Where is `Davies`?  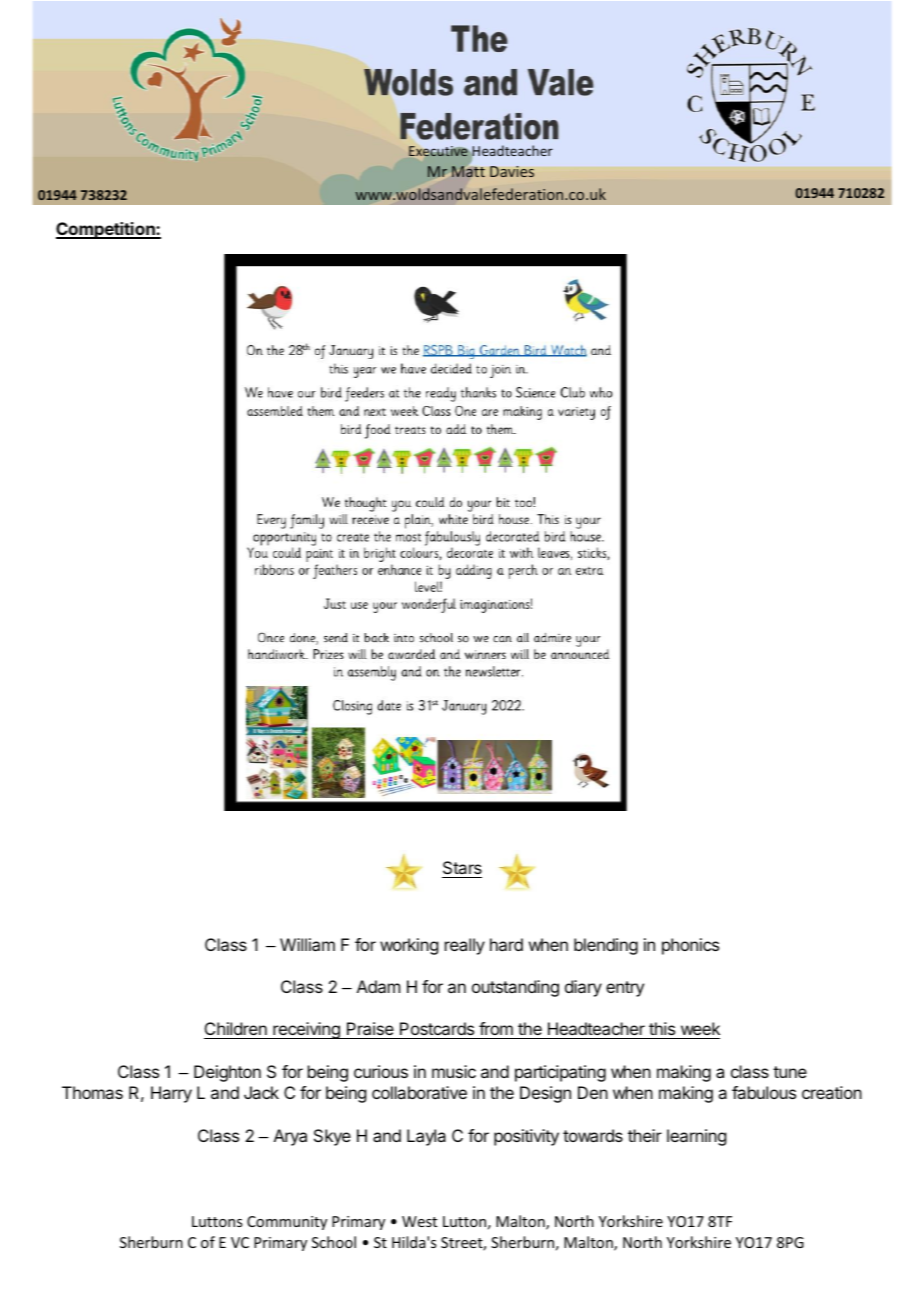
Davies is located at coordinates (512, 171).
